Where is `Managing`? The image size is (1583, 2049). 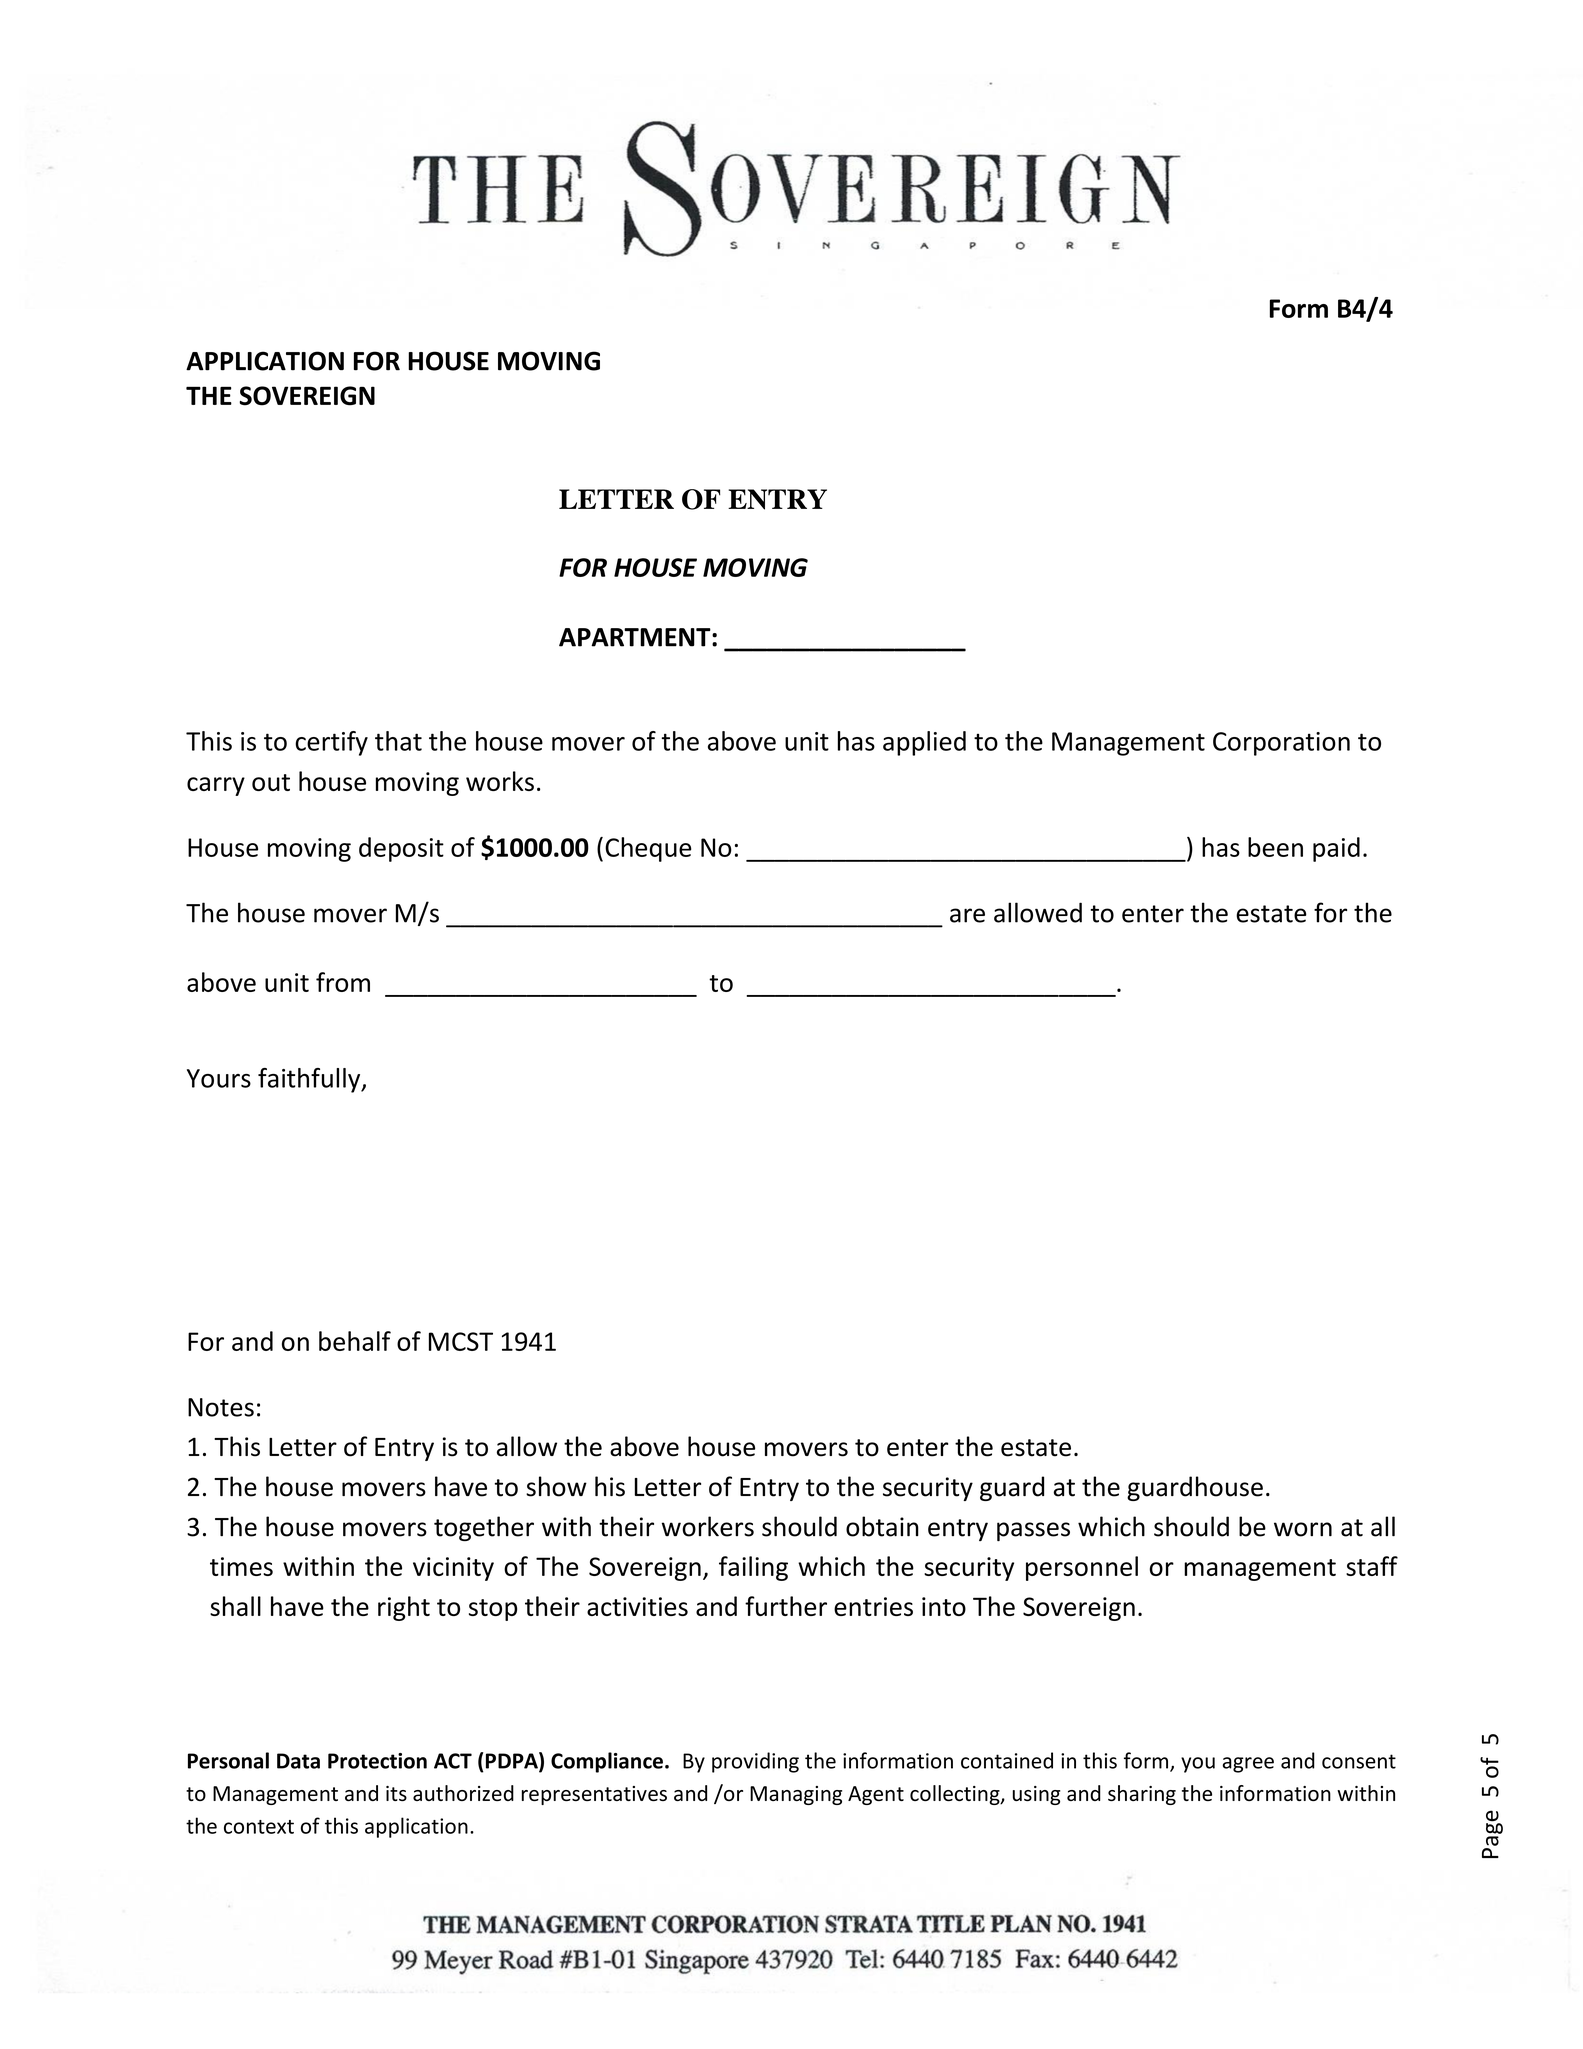 Managing is located at coordinates (796, 1795).
